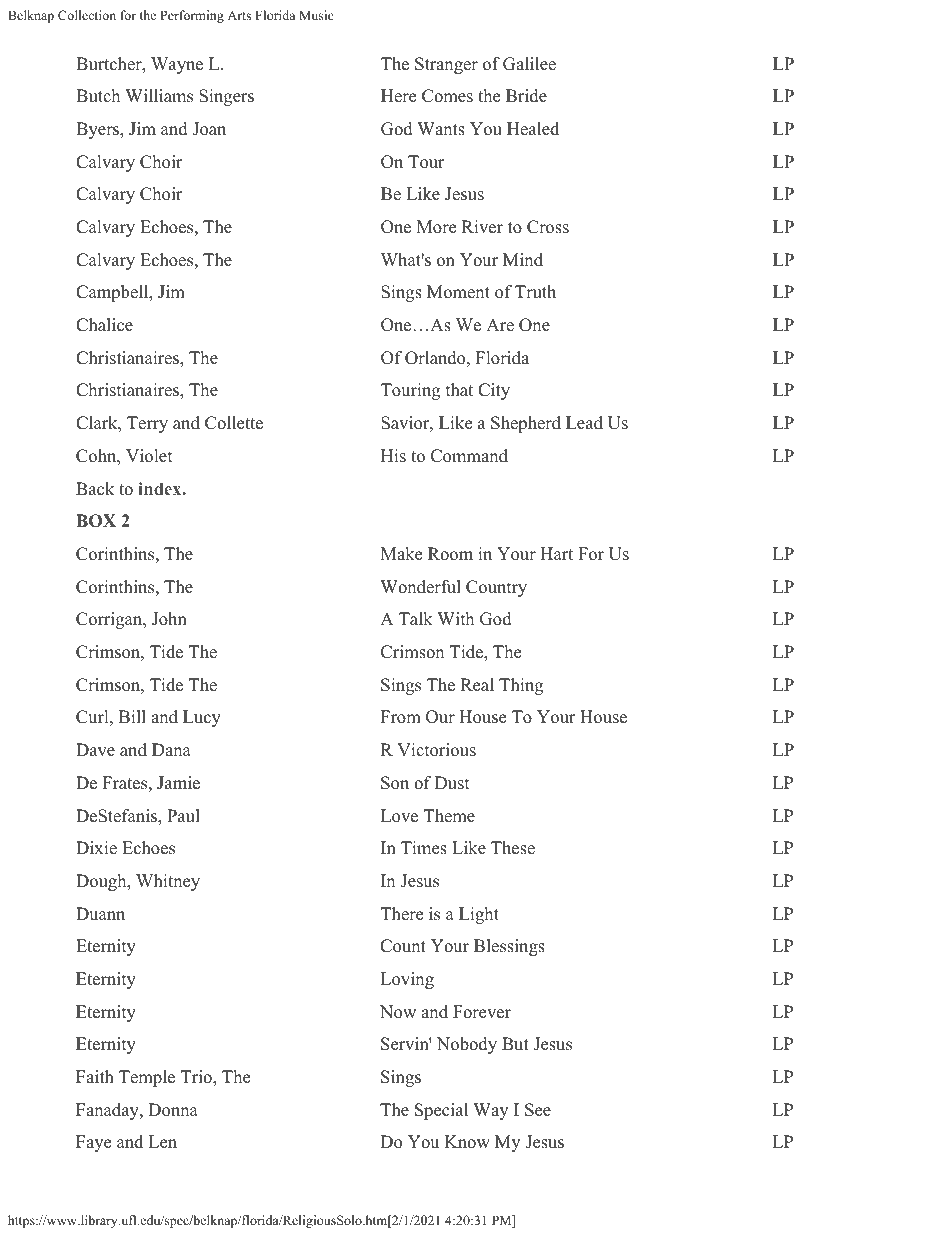 The image size is (952, 1233). What do you see at coordinates (535, 292) in the screenshot?
I see `Truth` at bounding box center [535, 292].
